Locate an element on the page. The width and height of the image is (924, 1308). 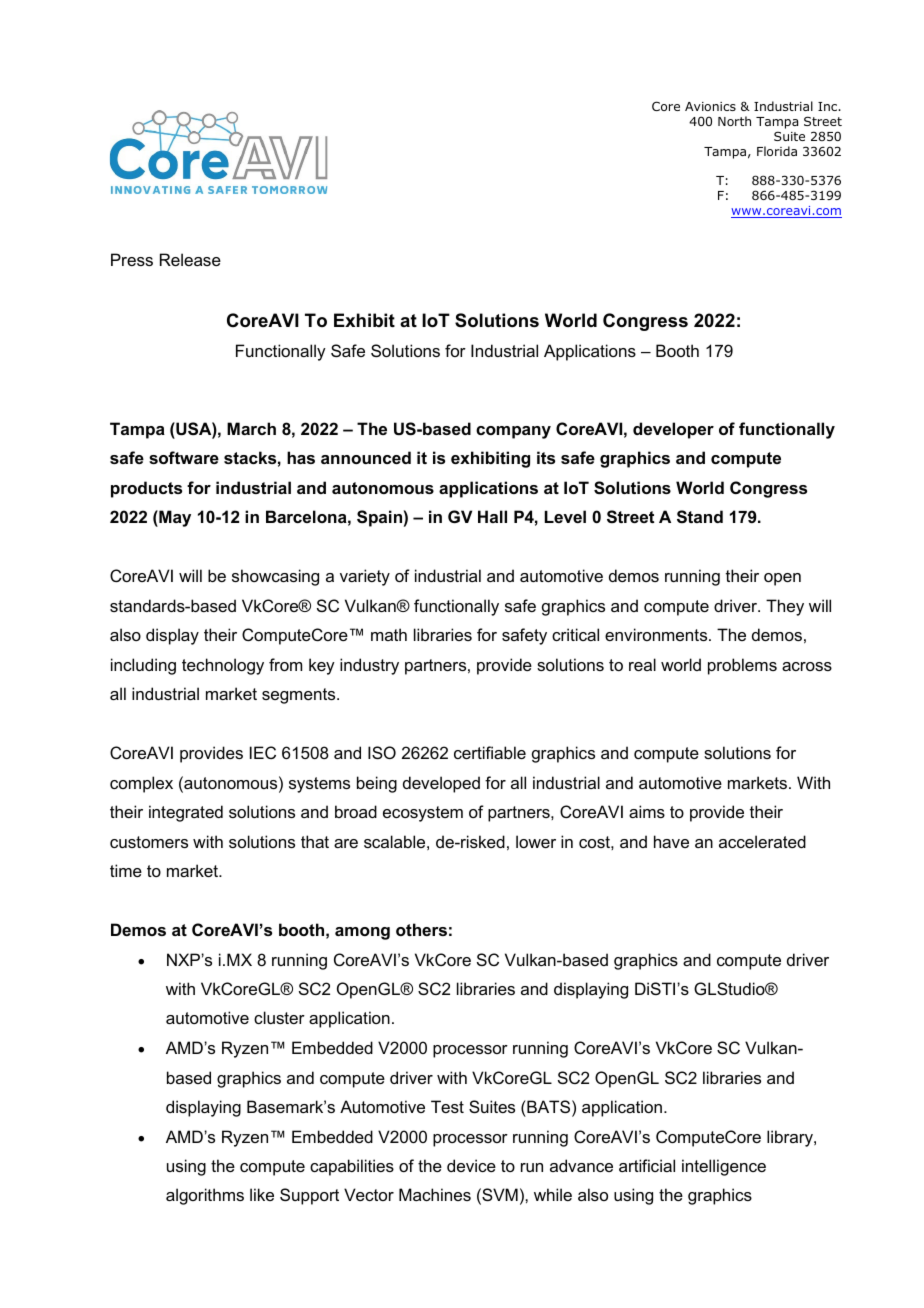
accelerated is located at coordinates (762, 841).
